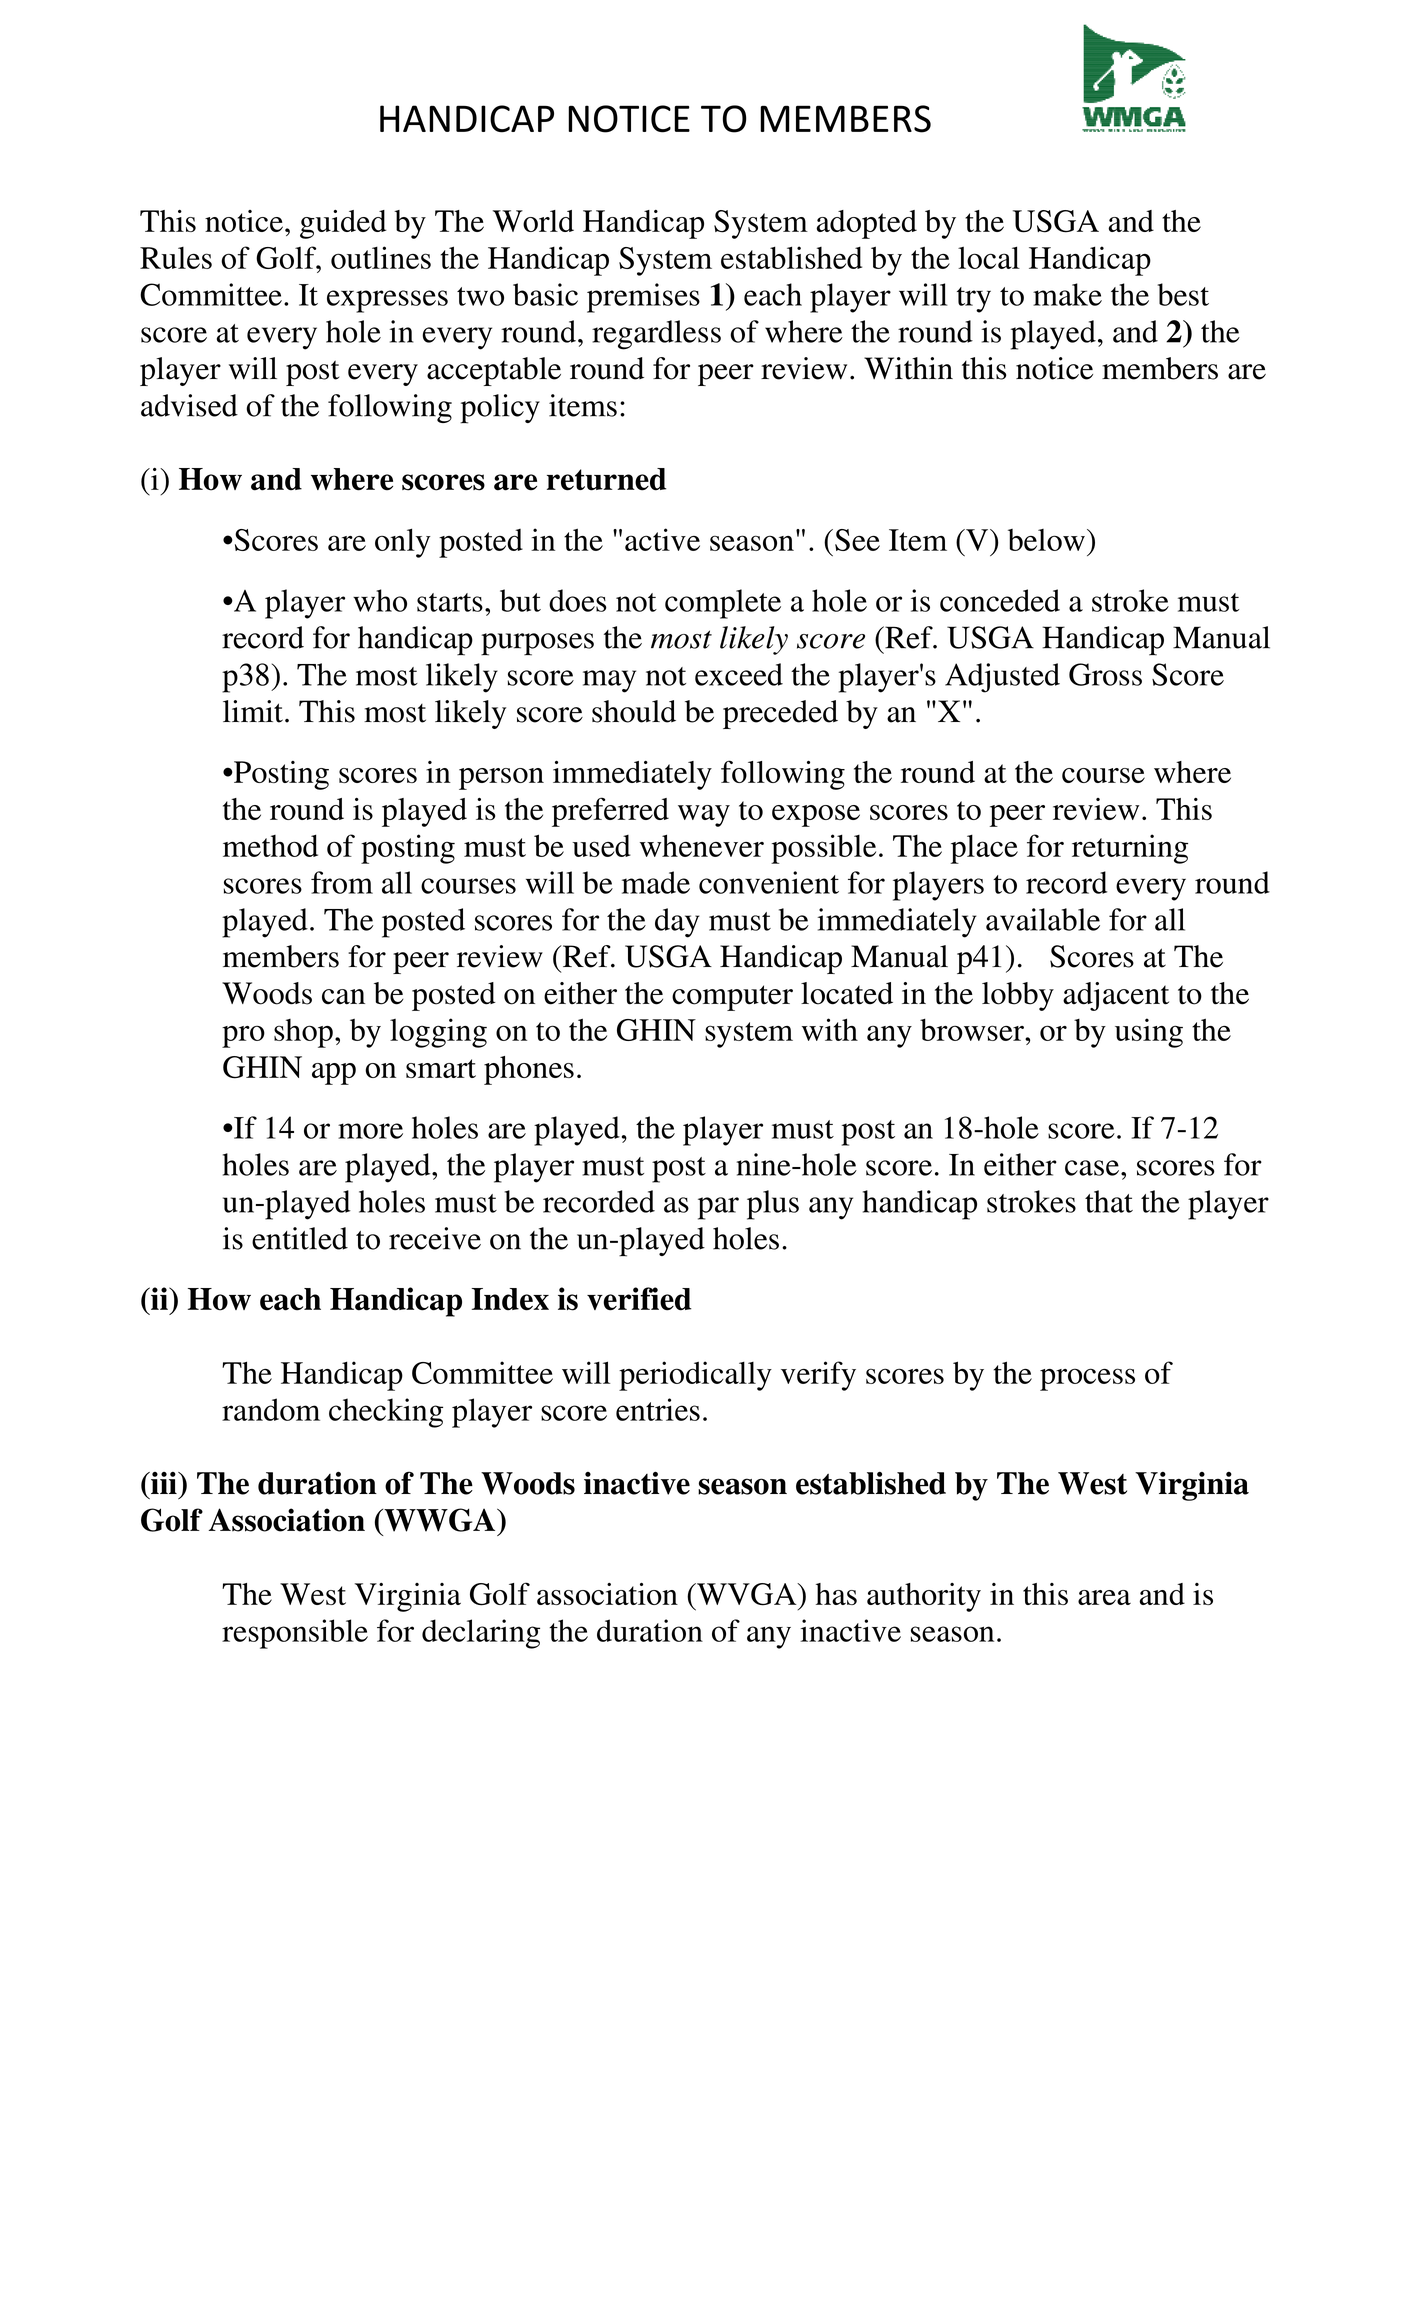 The width and height of the document is (1401, 2307). I want to click on day, so click(677, 923).
